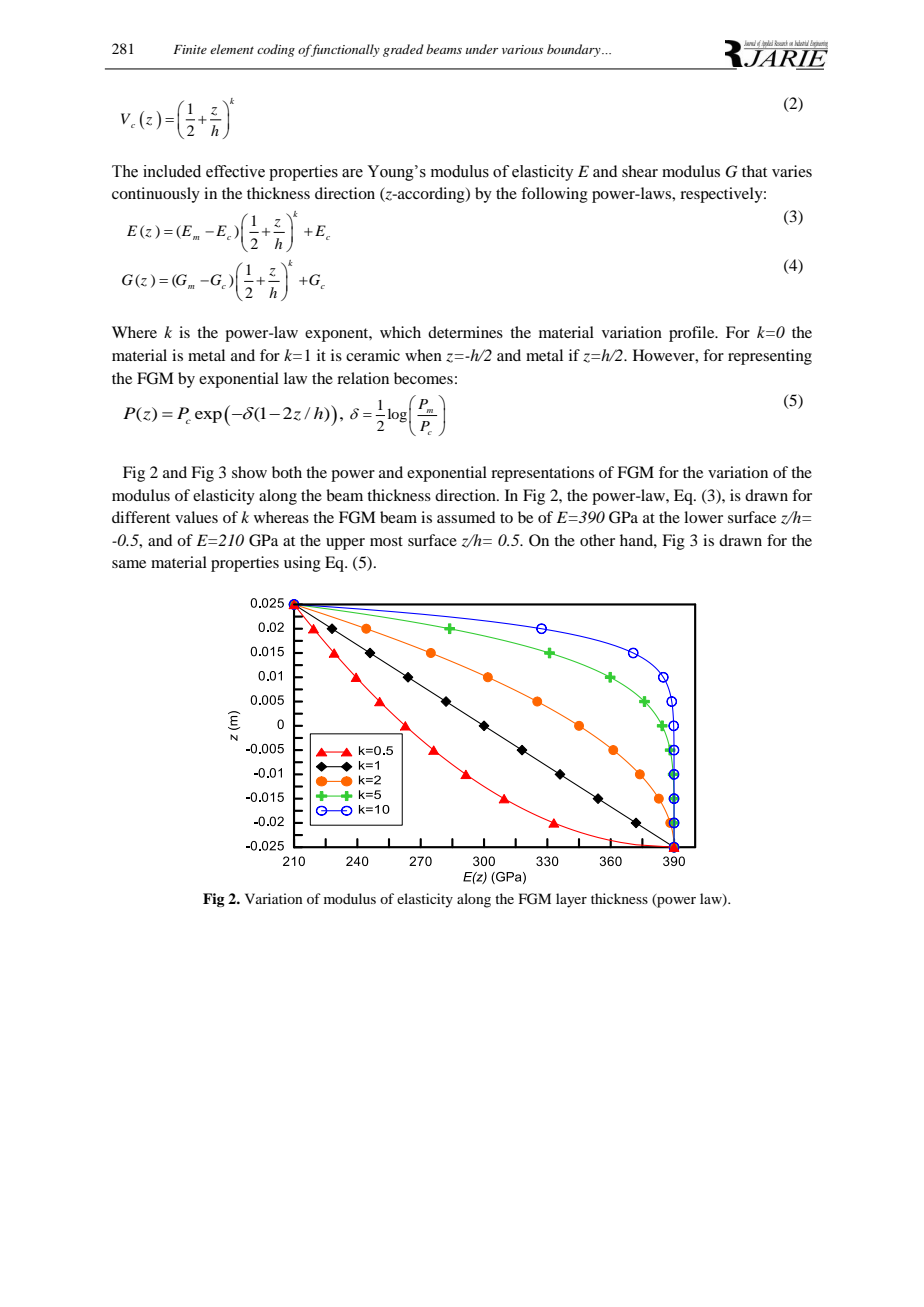 The height and width of the screenshot is (1307, 924). Describe the element at coordinates (386, 541) in the screenshot. I see `most` at that location.
